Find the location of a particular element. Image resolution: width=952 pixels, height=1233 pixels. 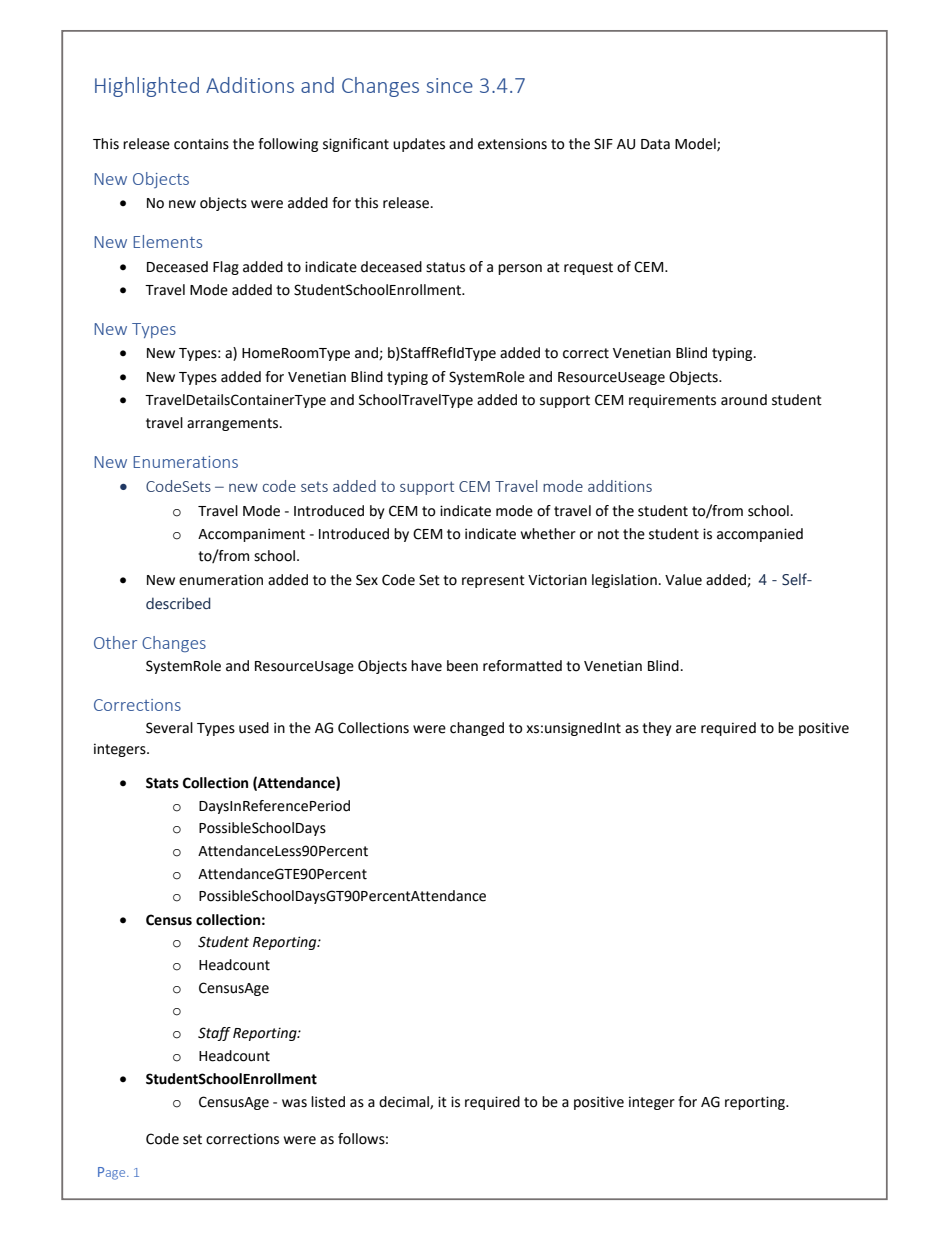

since is located at coordinates (449, 85).
